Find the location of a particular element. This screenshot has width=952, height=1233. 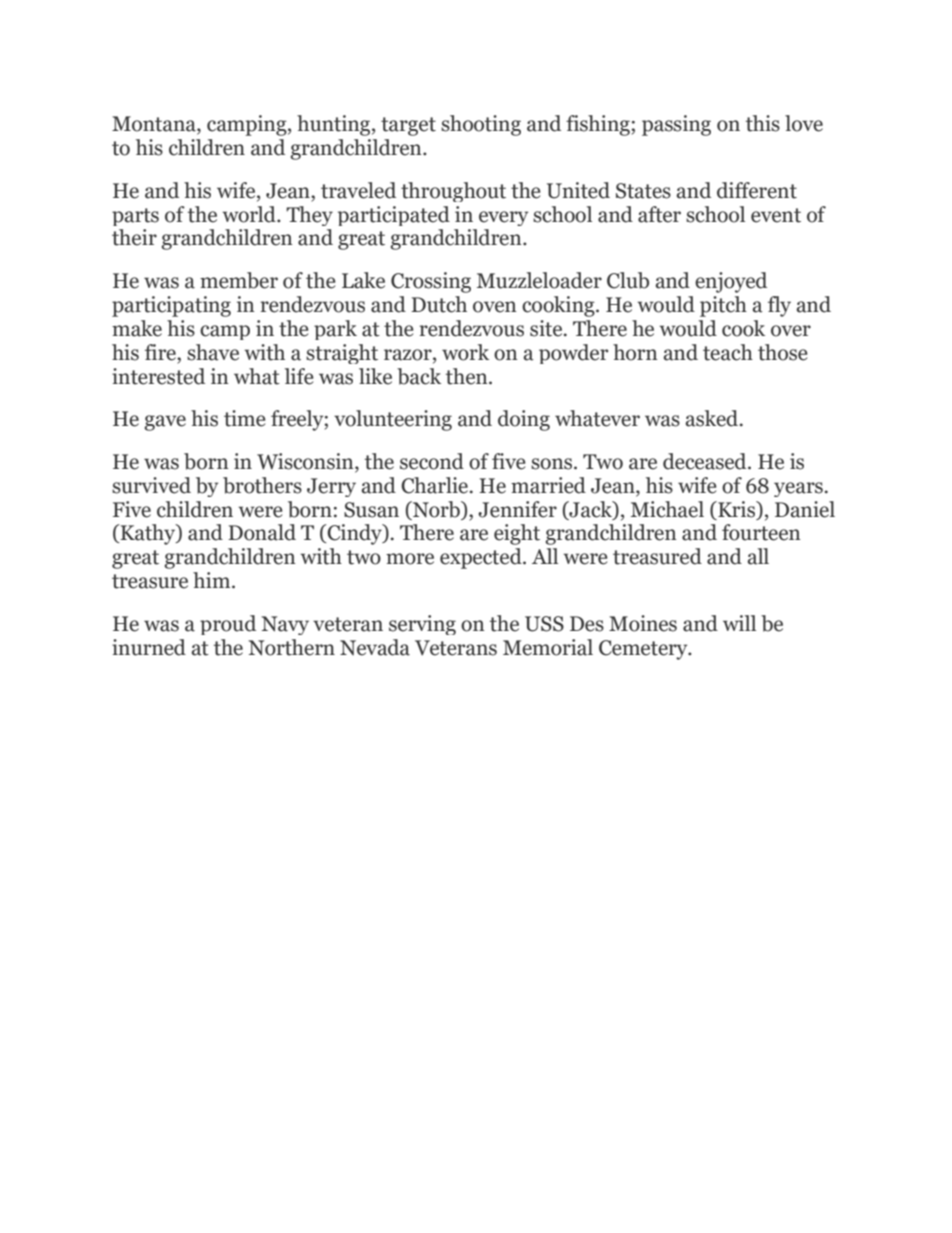

Montana is located at coordinates (155, 125).
